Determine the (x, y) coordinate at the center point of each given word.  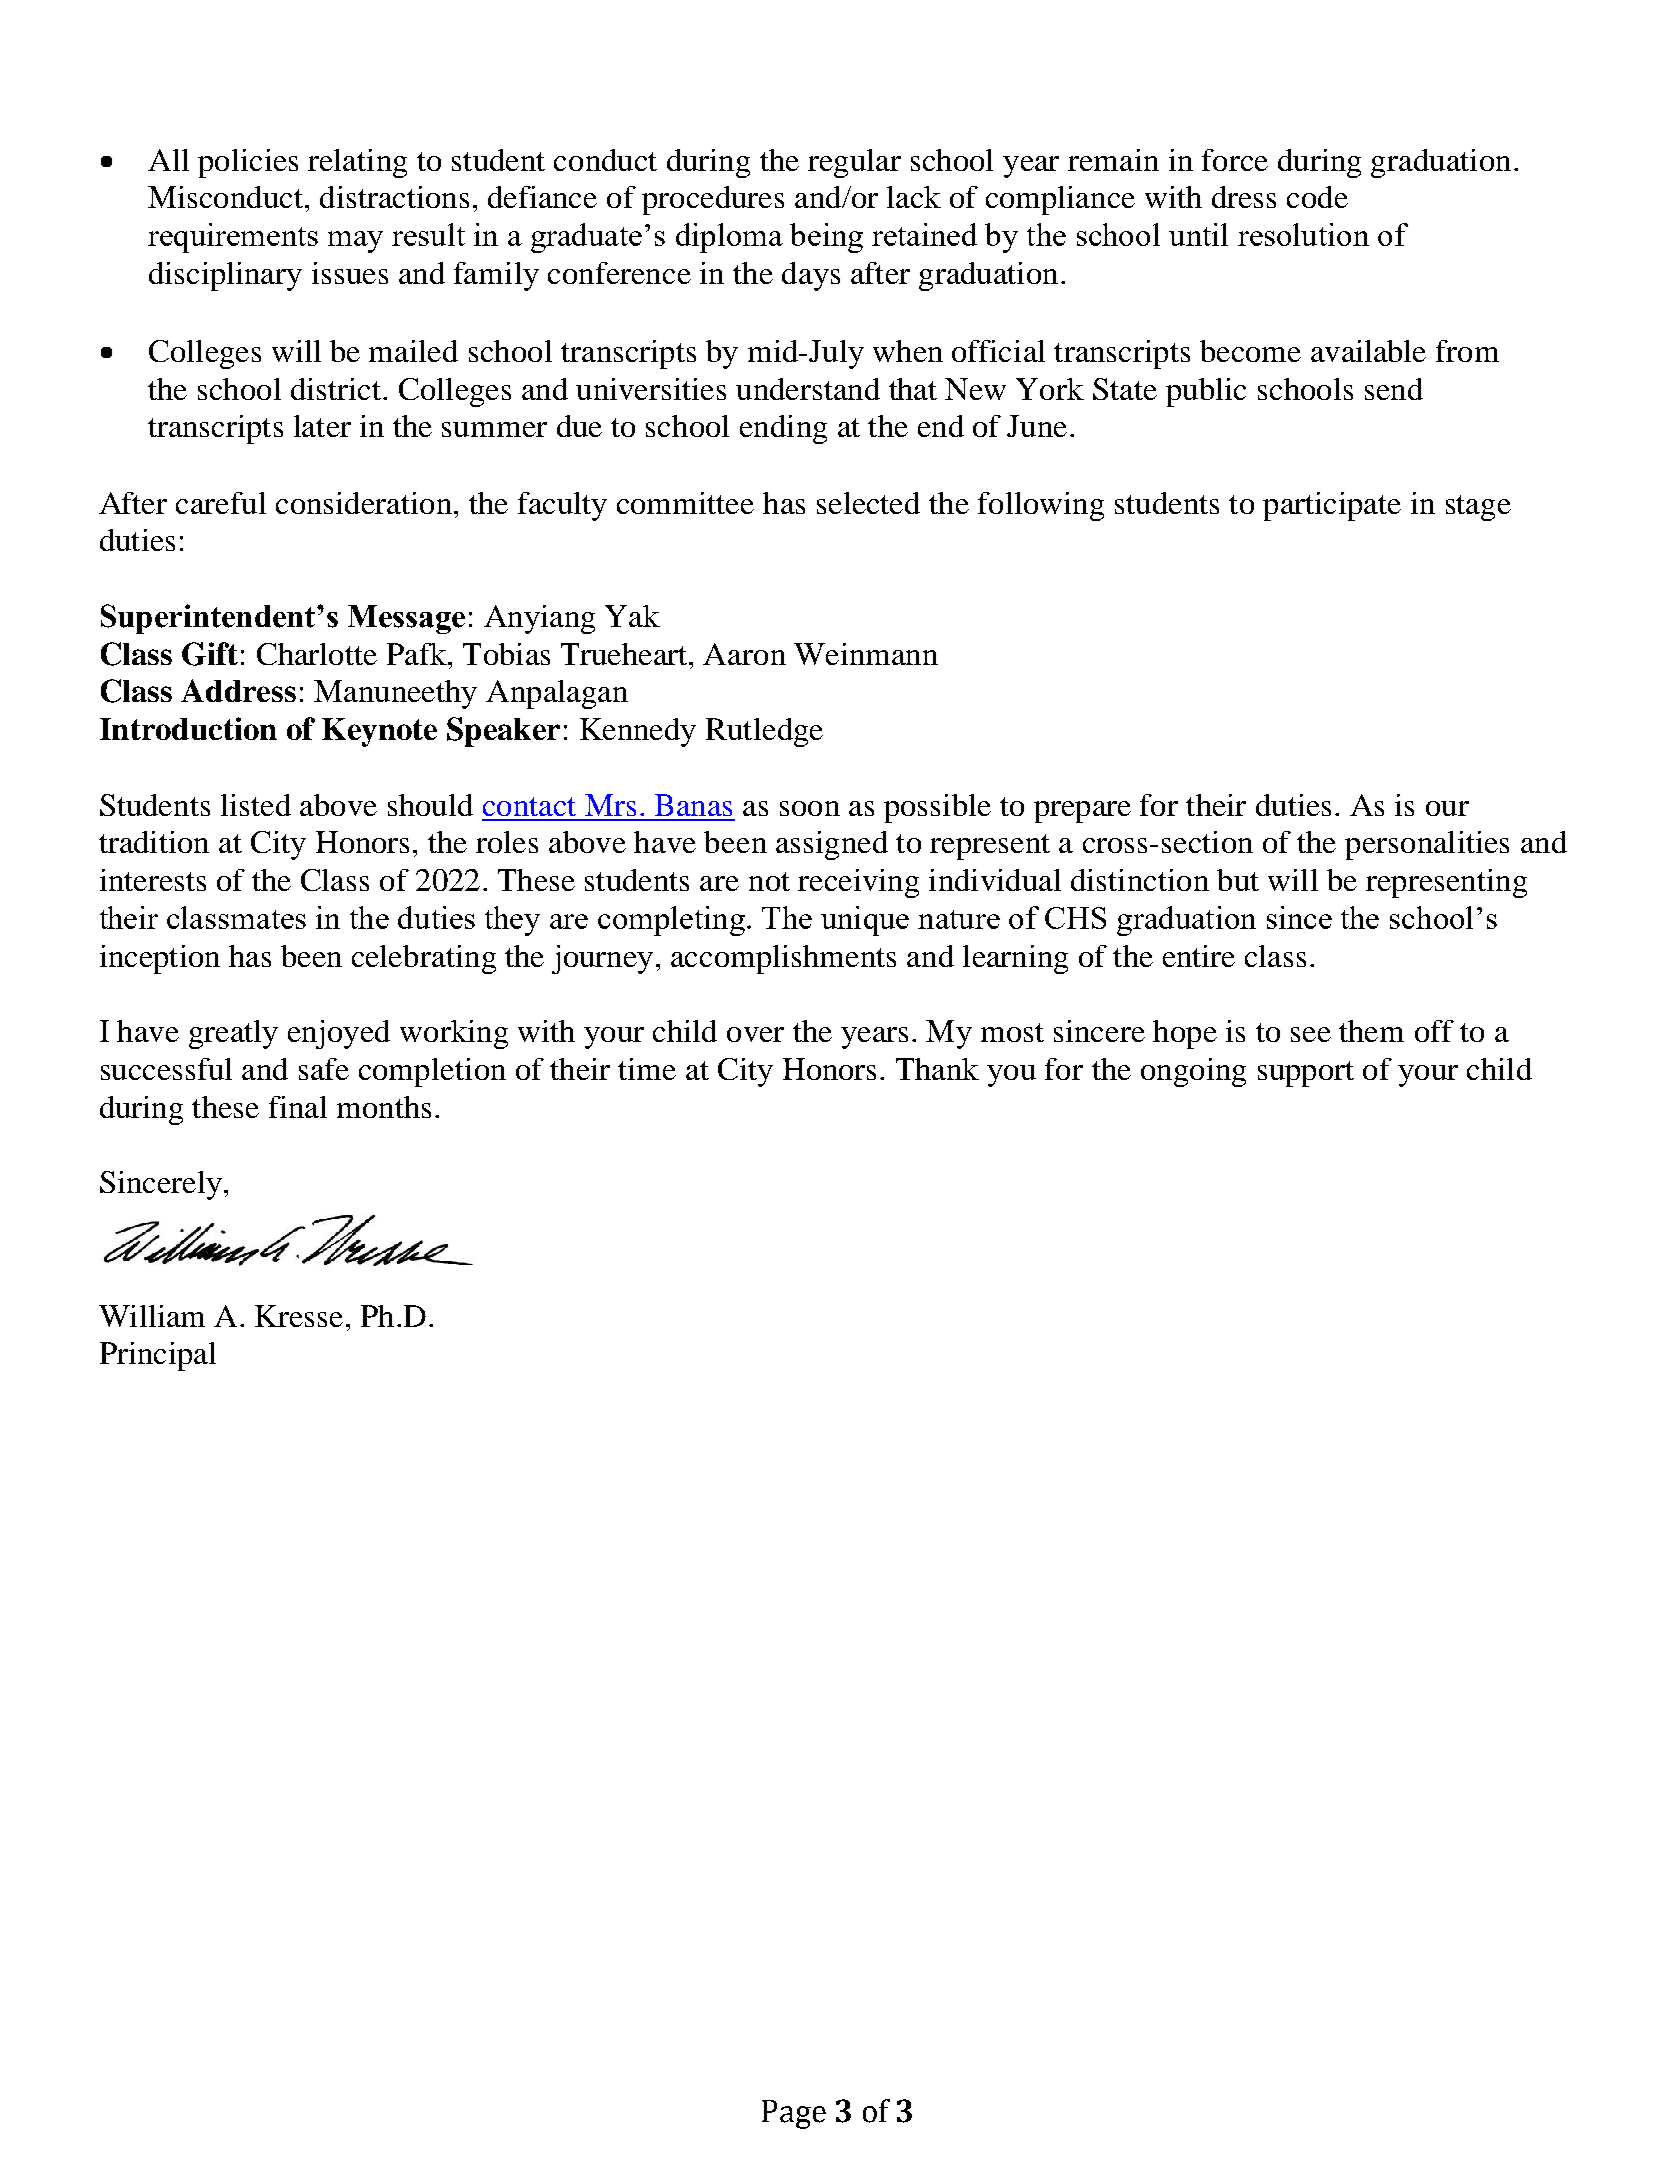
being (826, 238)
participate (1332, 506)
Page (794, 2114)
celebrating (424, 959)
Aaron (744, 654)
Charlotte (317, 654)
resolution (1303, 234)
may (355, 242)
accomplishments (783, 959)
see (1311, 1034)
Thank (937, 1069)
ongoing (1193, 1072)
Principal (158, 1356)
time (647, 1069)
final (298, 1107)
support (1306, 1074)
